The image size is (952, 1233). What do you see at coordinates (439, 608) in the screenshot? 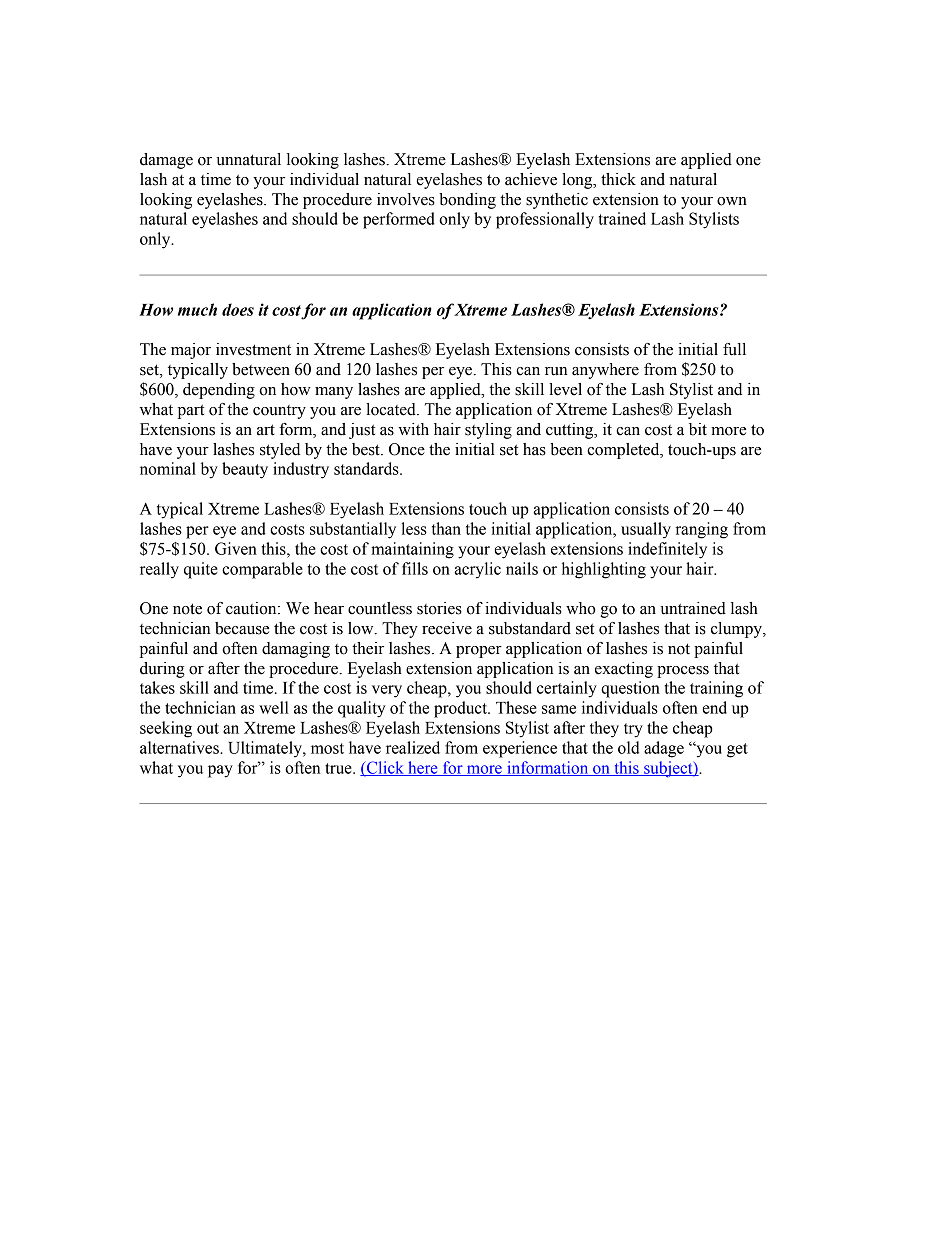
I see `stories` at bounding box center [439, 608].
